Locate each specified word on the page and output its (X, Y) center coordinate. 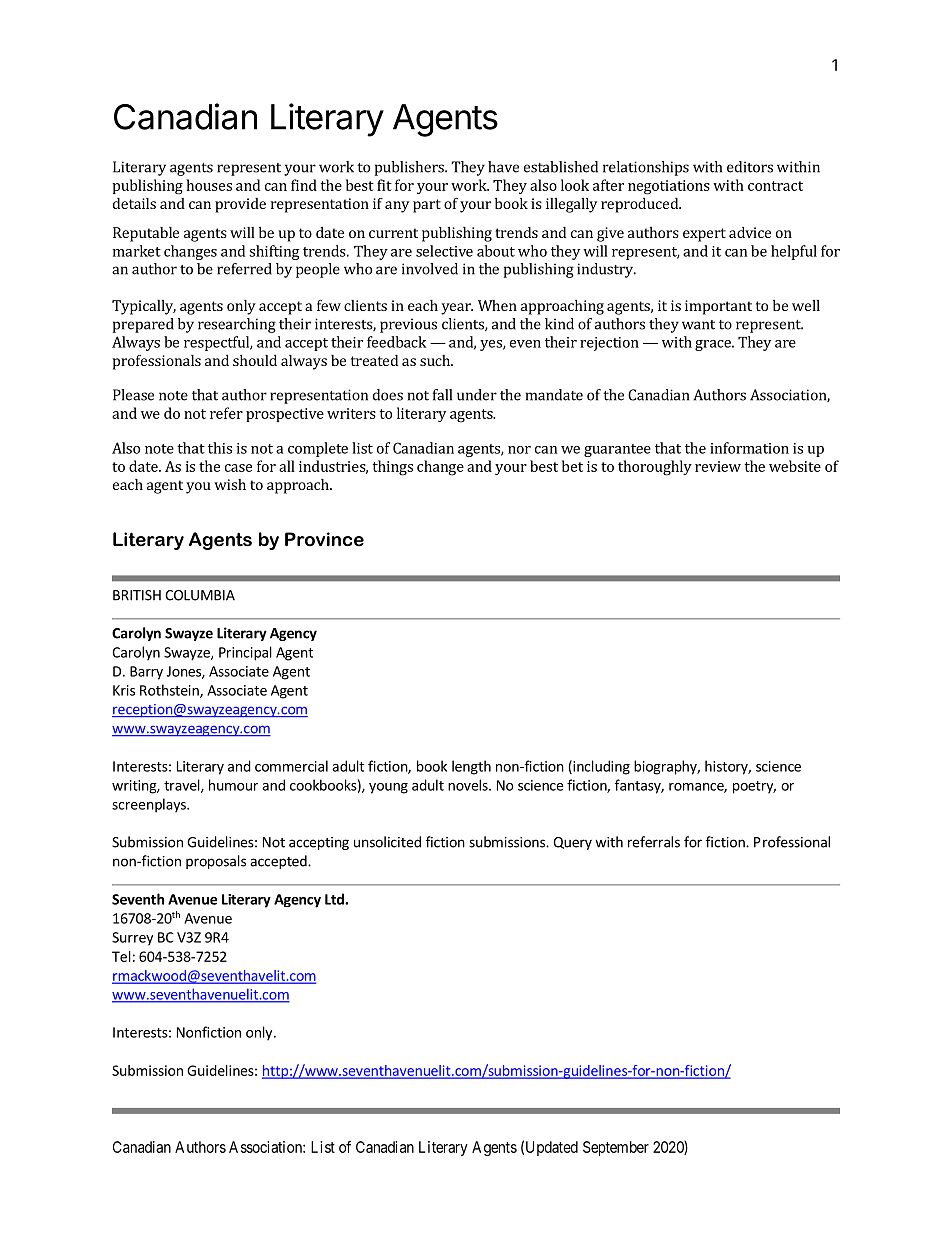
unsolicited (387, 842)
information (749, 448)
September (616, 1148)
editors (750, 167)
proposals (216, 862)
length (471, 767)
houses (209, 185)
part (427, 206)
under (477, 395)
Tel (121, 956)
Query (572, 843)
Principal (245, 653)
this (220, 448)
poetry (754, 787)
